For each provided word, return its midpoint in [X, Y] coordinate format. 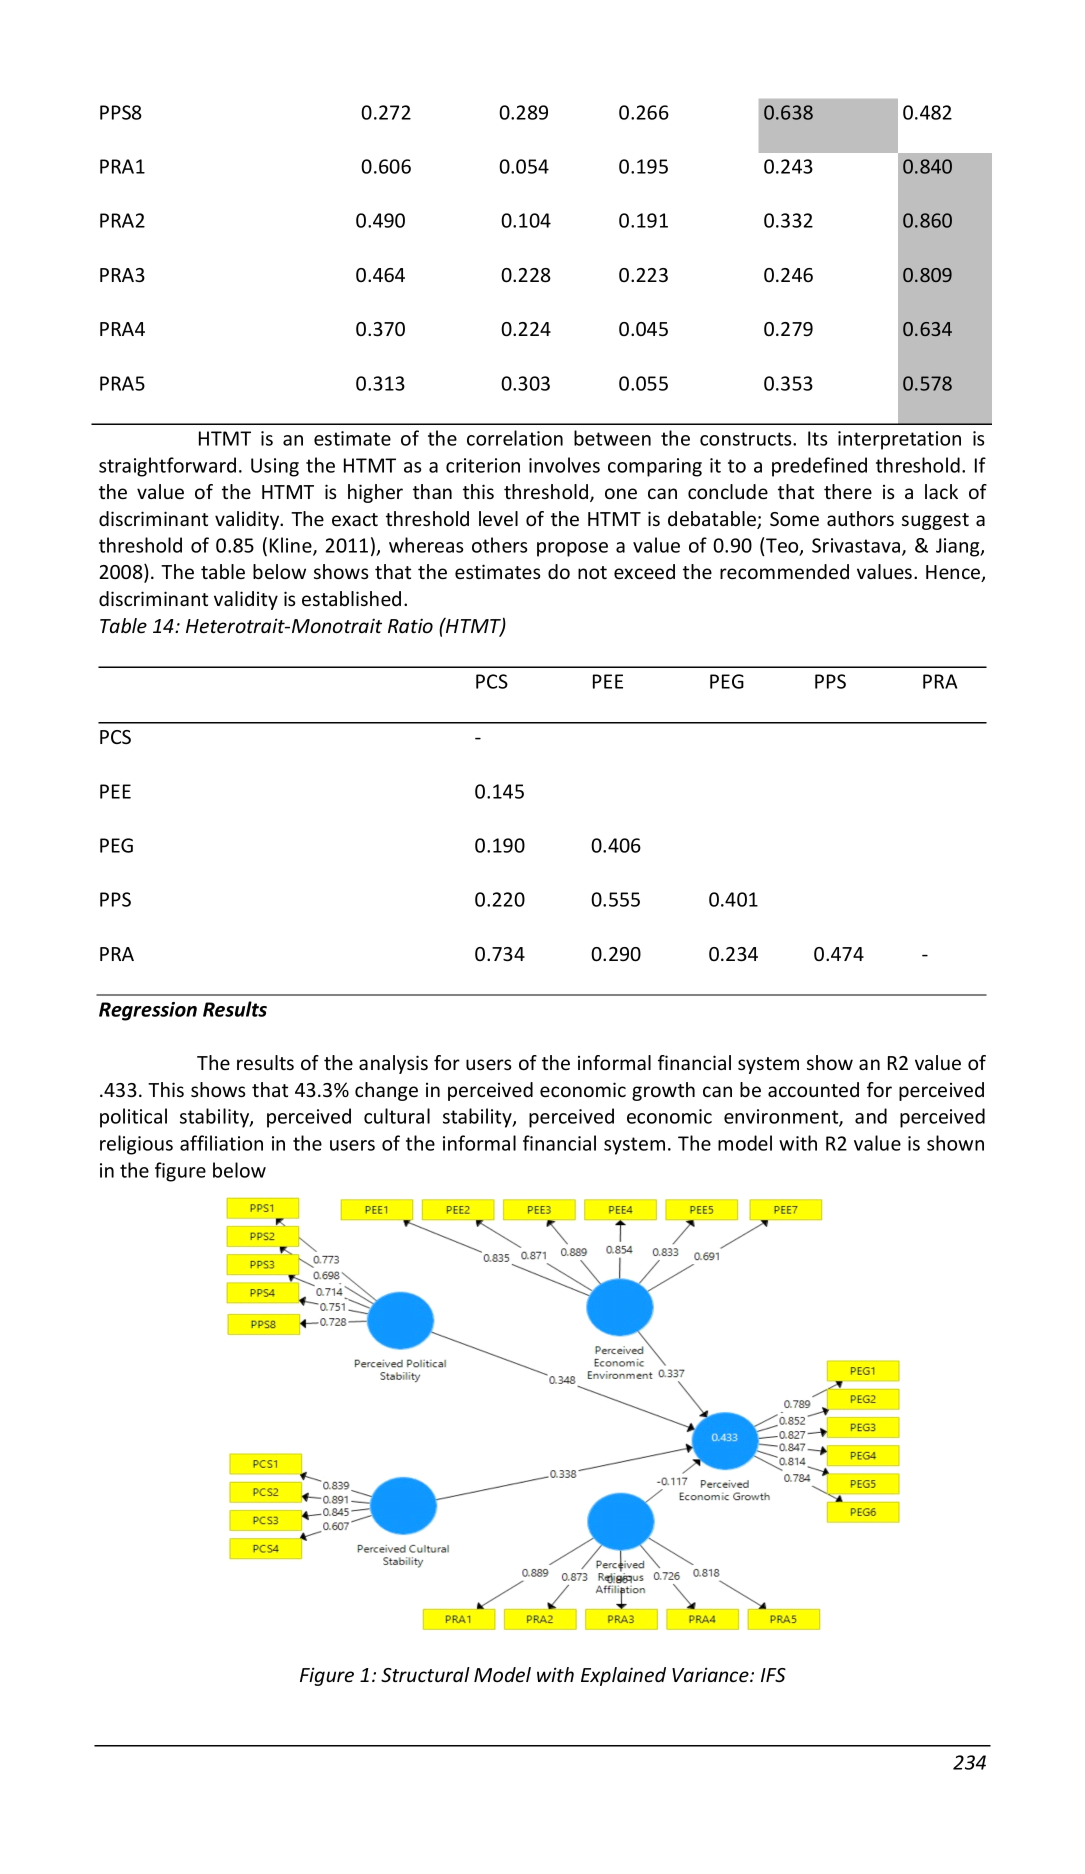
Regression [148, 1011]
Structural [425, 1674]
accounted [813, 1089]
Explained [623, 1676]
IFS [773, 1675]
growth [663, 1091]
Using [275, 467]
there [848, 491]
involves [564, 465]
